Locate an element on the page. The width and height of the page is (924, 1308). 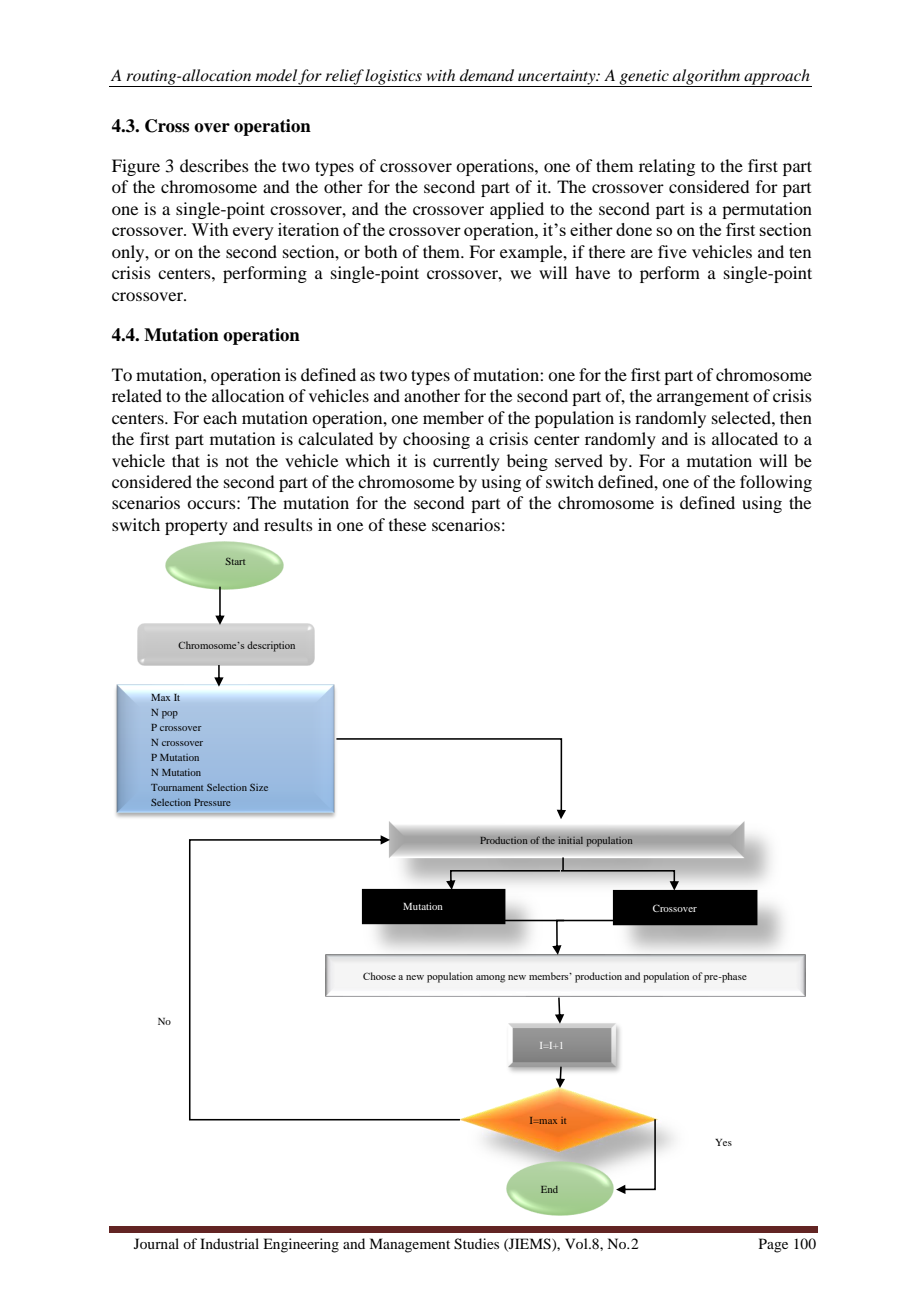
Choose is located at coordinates (379, 976).
